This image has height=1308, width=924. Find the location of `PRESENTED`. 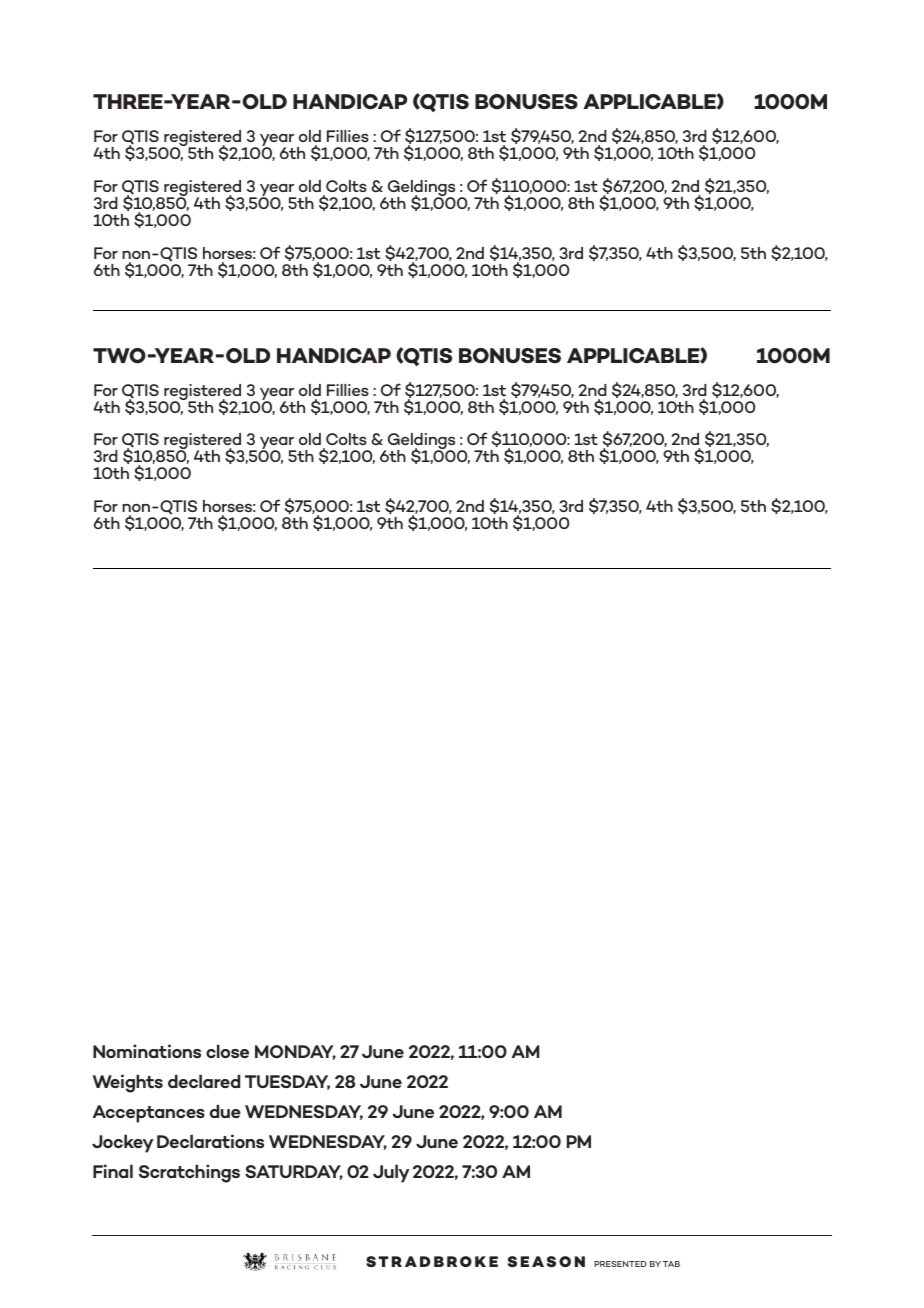

PRESENTED is located at coordinates (620, 1264).
